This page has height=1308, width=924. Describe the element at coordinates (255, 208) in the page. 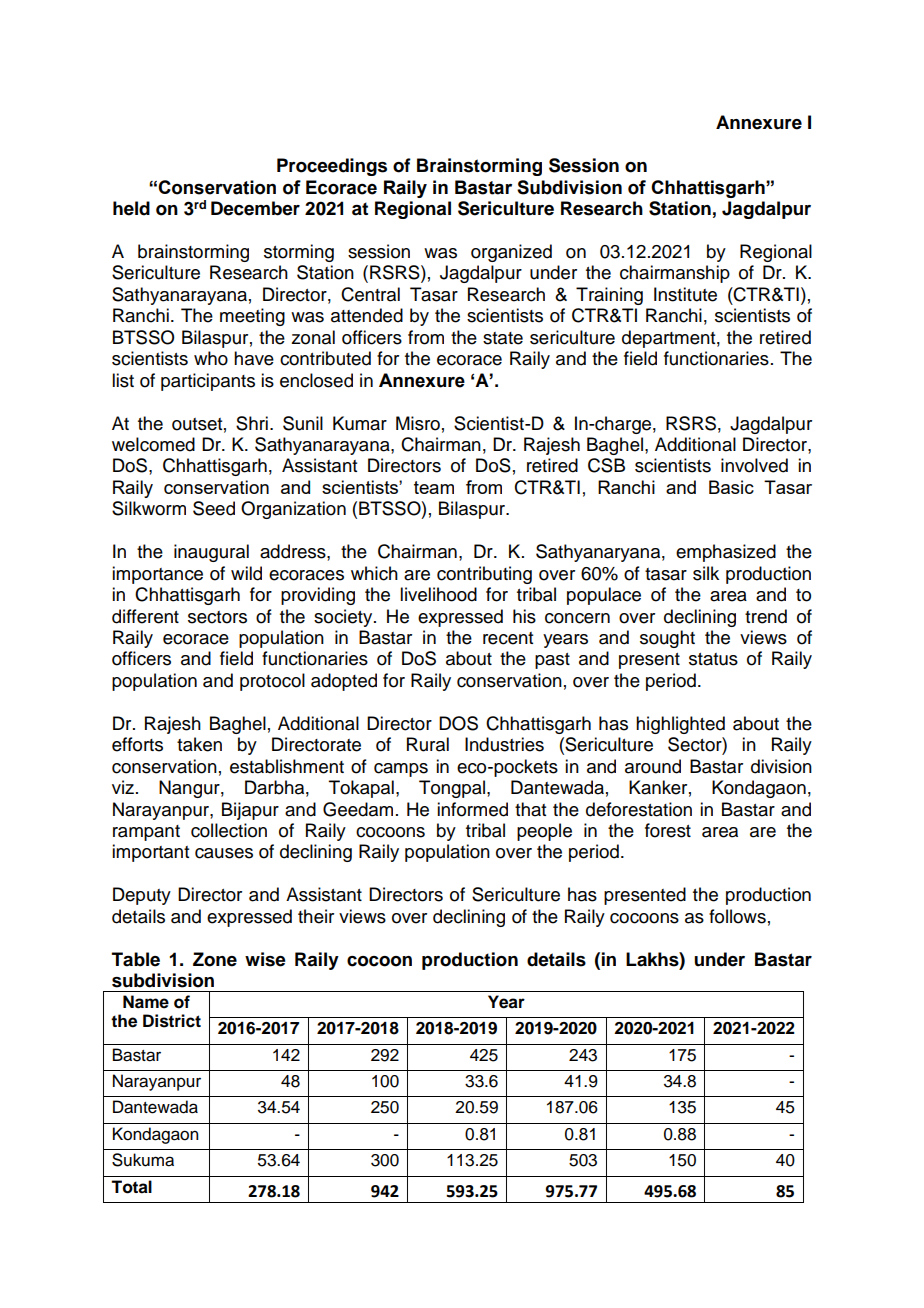

I see `December` at that location.
